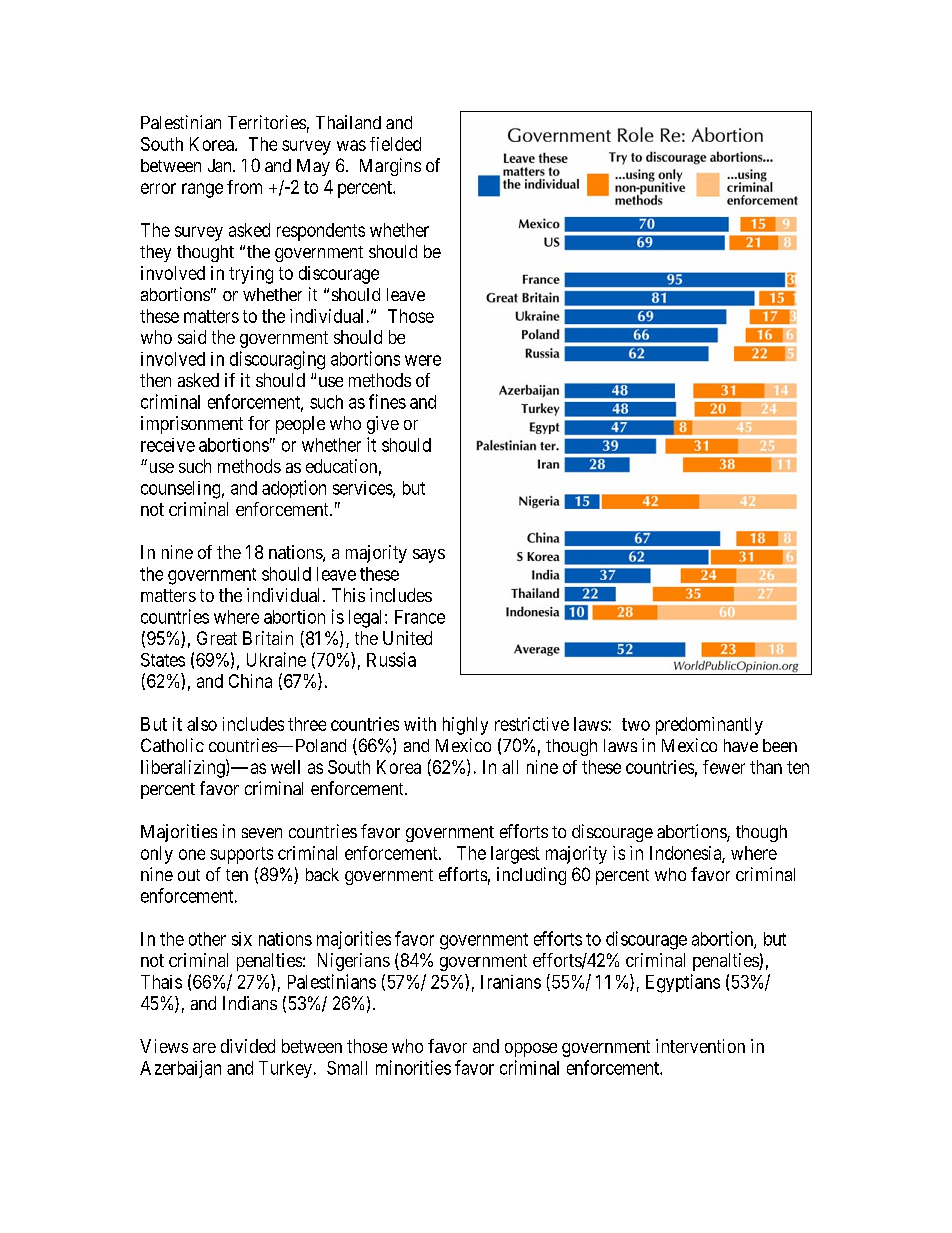 The image size is (952, 1233). Describe the element at coordinates (390, 167) in the image. I see `Margins` at that location.
